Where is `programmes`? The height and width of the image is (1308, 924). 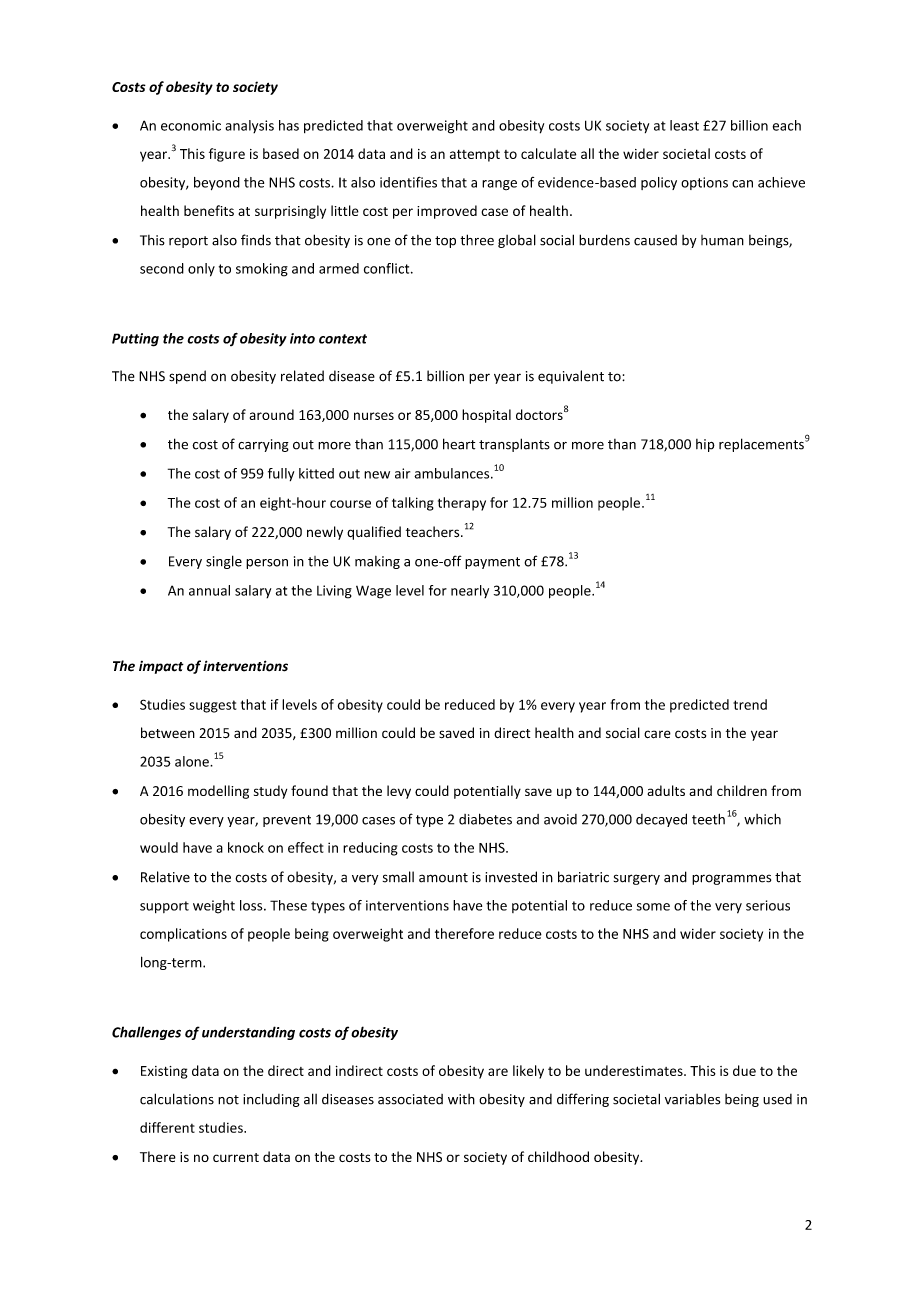
programmes is located at coordinates (731, 879).
